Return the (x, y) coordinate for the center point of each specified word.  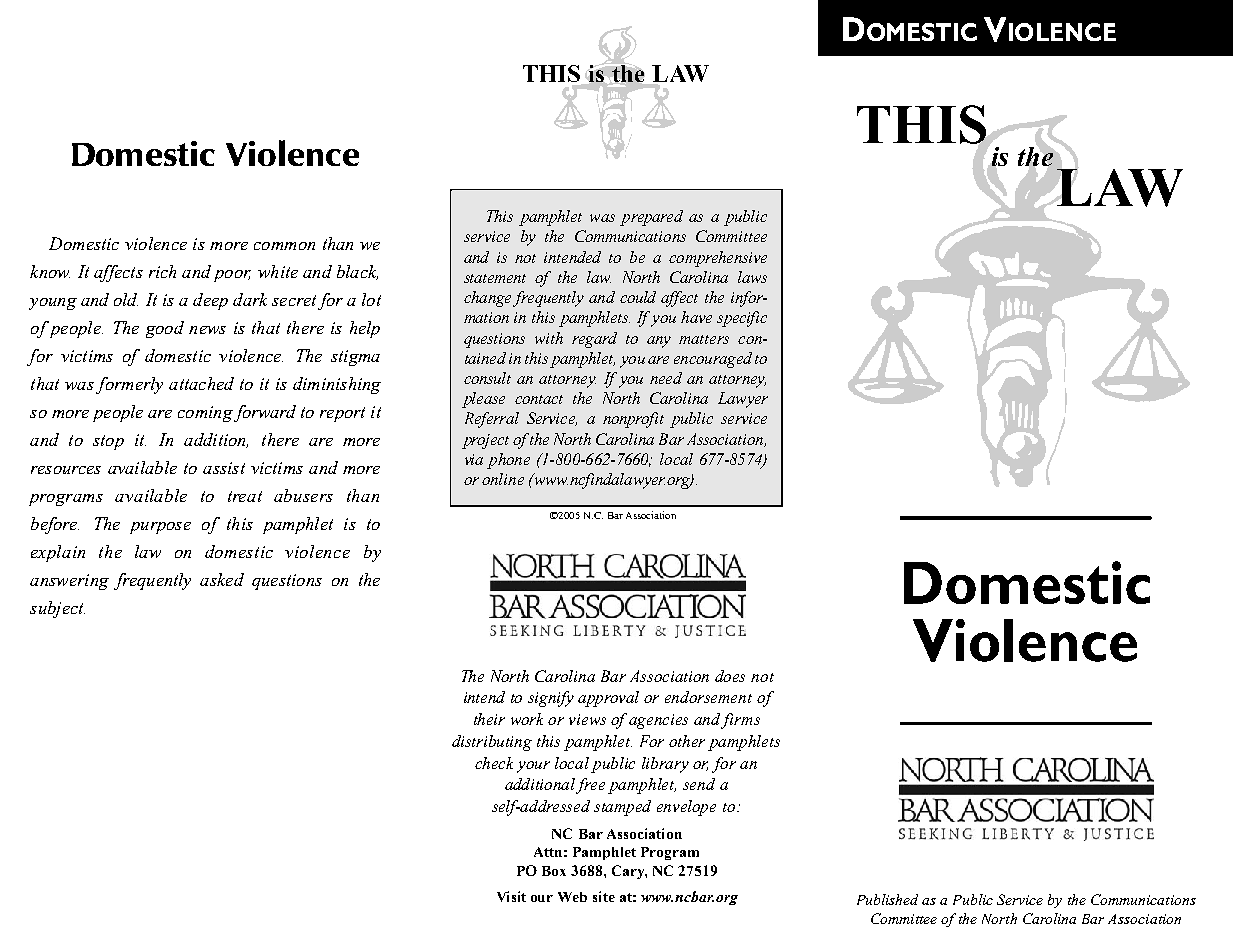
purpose (160, 528)
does (730, 676)
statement (495, 278)
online (503, 479)
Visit (511, 896)
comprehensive (718, 259)
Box (554, 871)
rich (162, 271)
